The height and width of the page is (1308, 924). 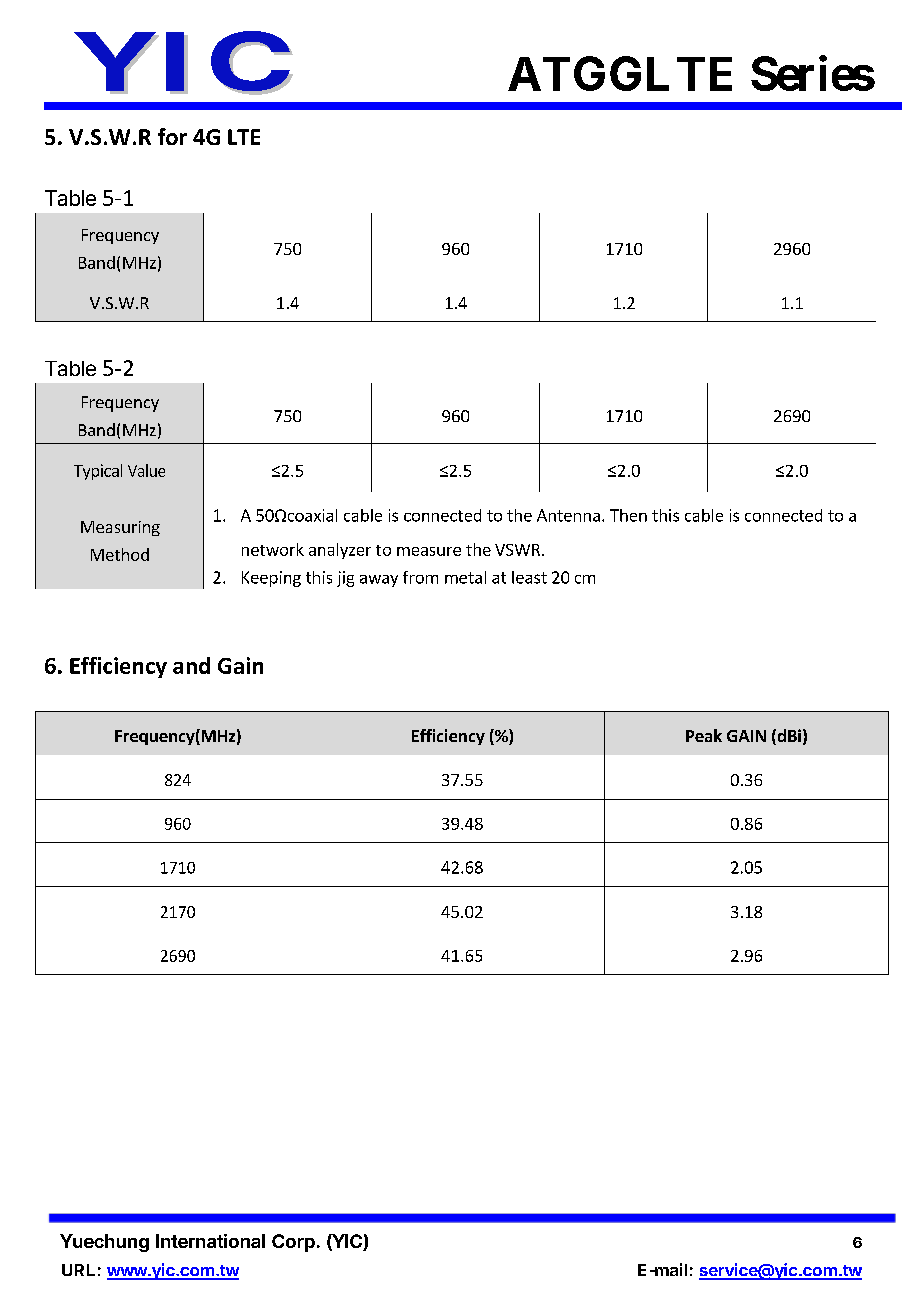 What do you see at coordinates (379, 581) in the page?
I see `away` at bounding box center [379, 581].
